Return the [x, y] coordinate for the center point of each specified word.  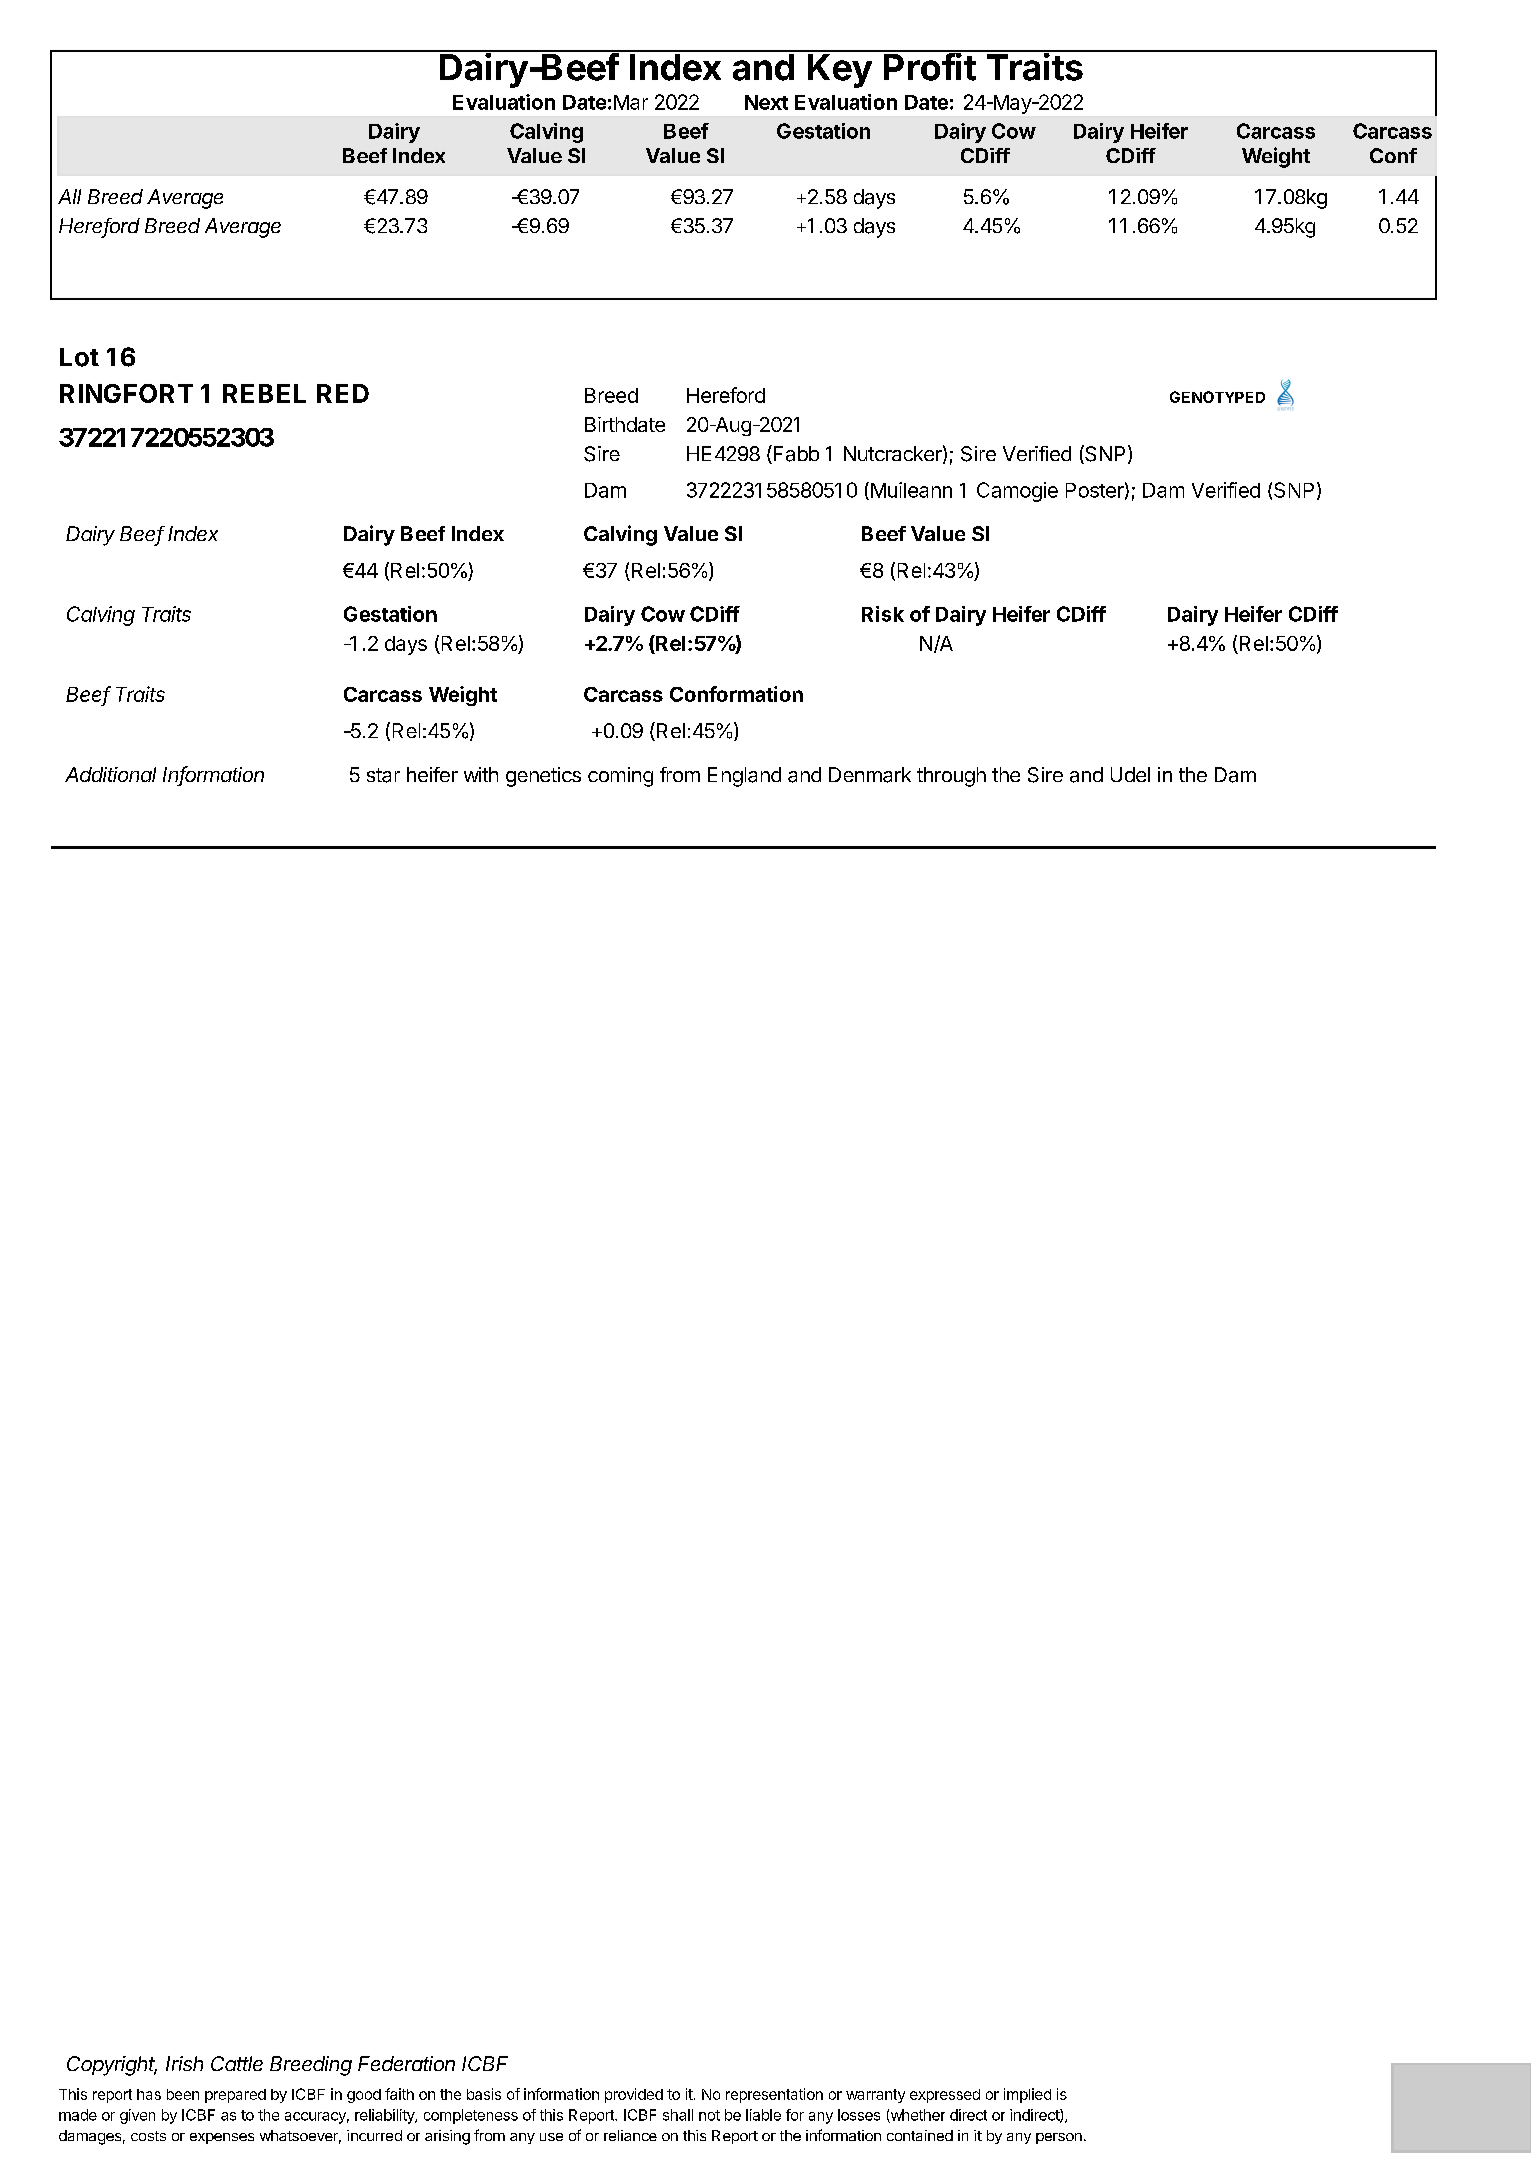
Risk [883, 614]
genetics [543, 777]
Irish [184, 2063]
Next [766, 102]
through [951, 777]
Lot [79, 357]
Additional [110, 774]
